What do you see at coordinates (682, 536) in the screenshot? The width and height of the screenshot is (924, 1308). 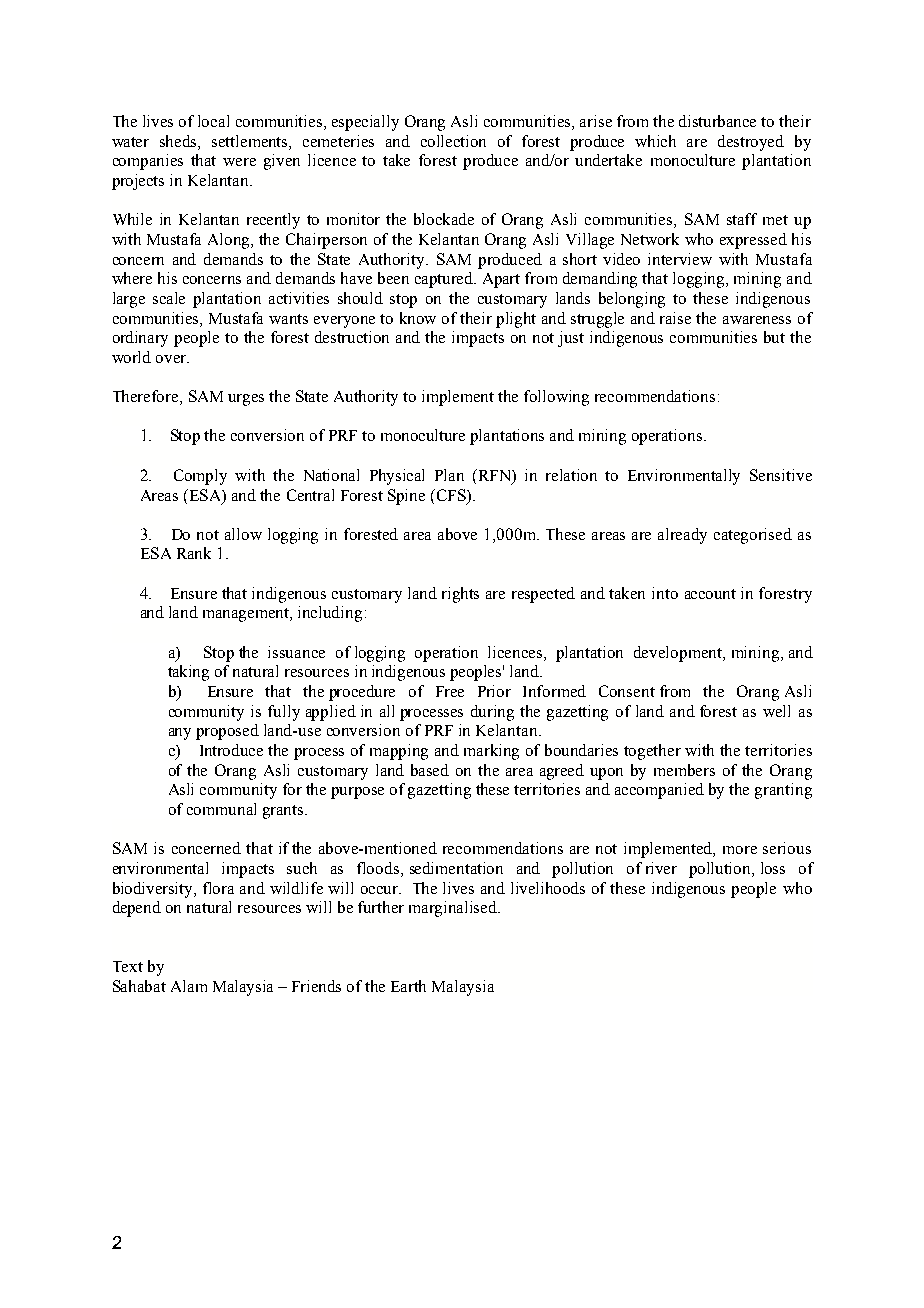 I see `already` at bounding box center [682, 536].
